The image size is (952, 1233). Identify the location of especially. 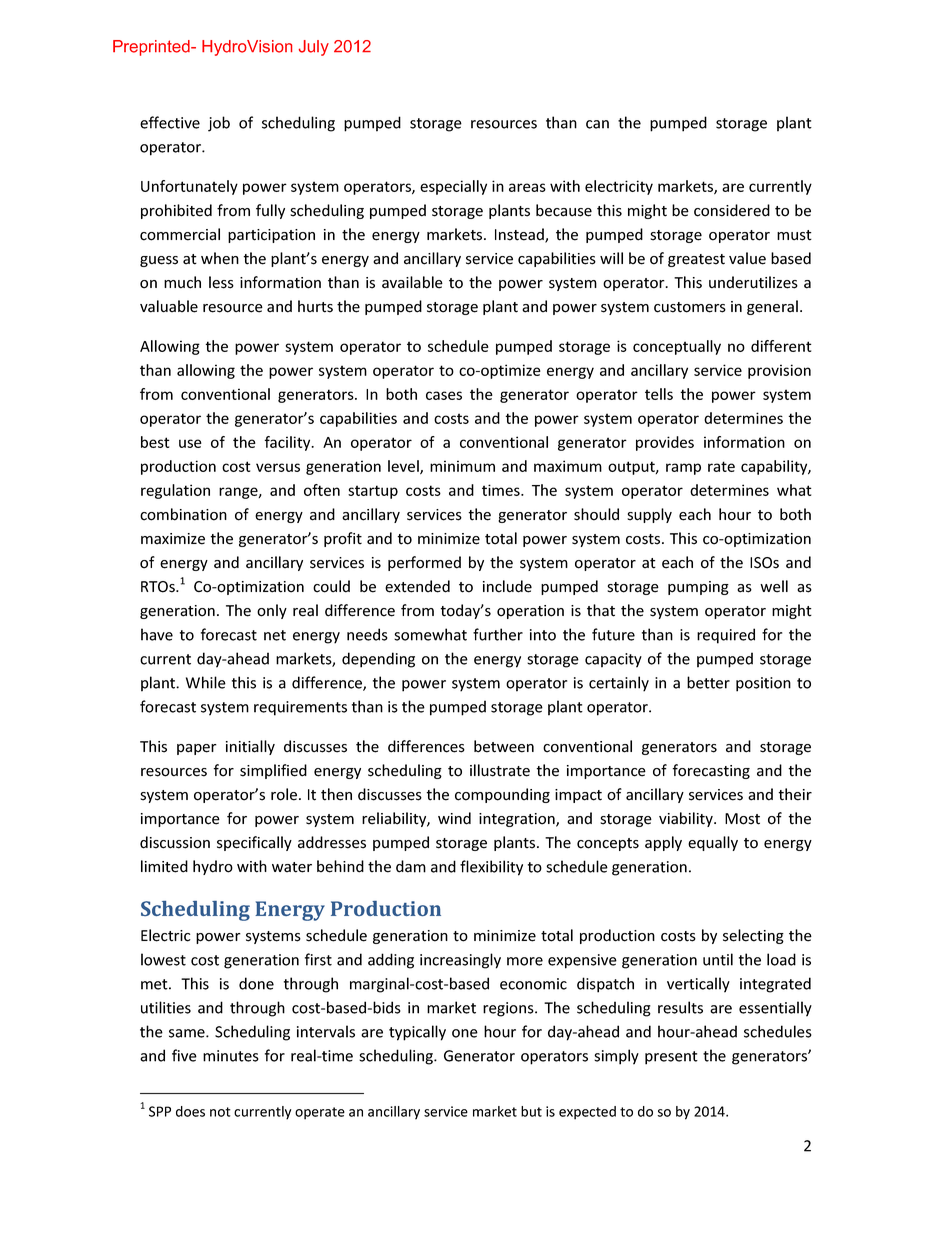
(453, 187).
